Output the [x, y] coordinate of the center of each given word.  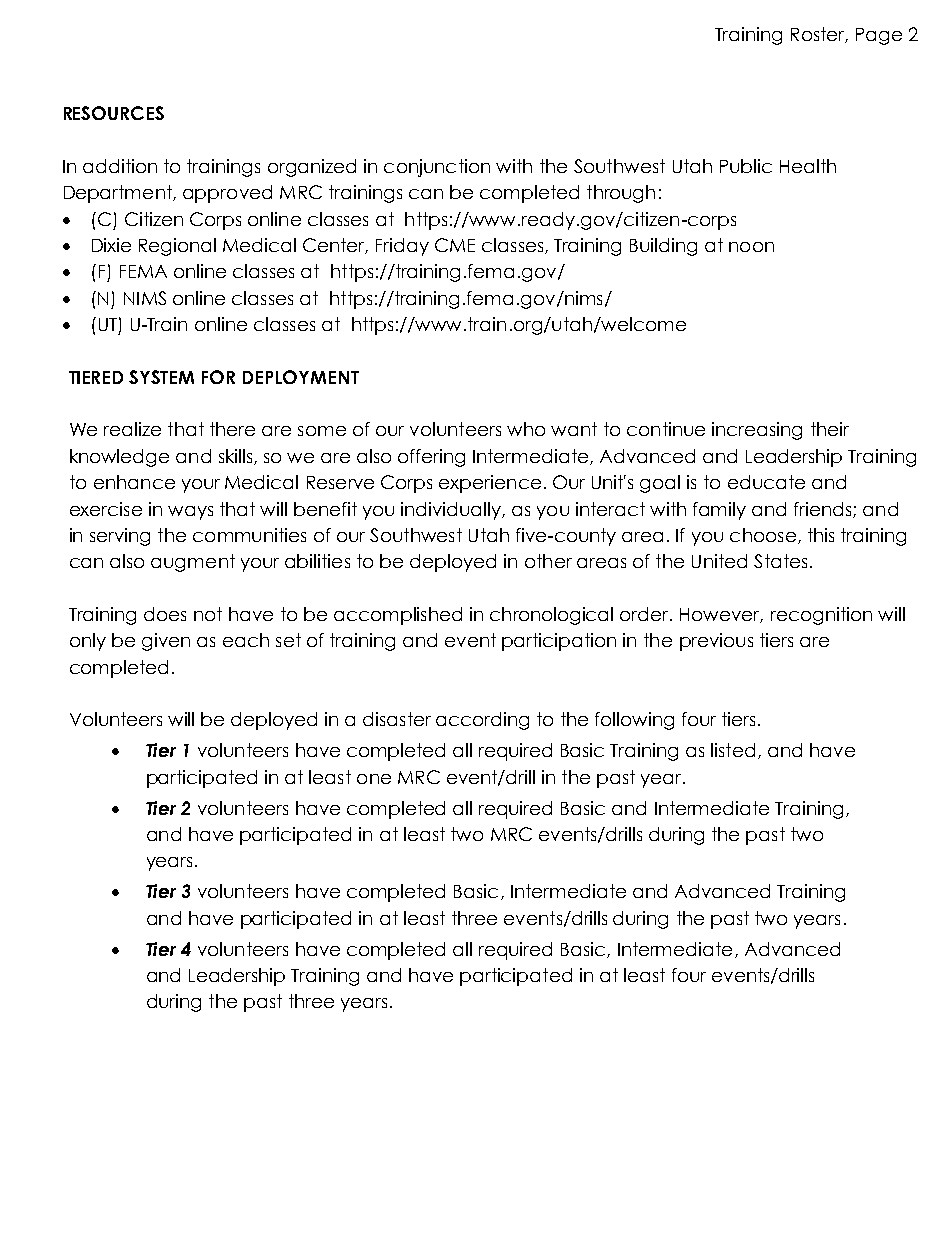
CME [455, 245]
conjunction [437, 168]
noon [751, 247]
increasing [757, 431]
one [374, 779]
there [232, 429]
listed [733, 750]
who [526, 429]
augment [193, 563]
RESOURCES [114, 113]
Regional [177, 247]
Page [879, 36]
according [482, 721]
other [548, 561]
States [780, 561]
